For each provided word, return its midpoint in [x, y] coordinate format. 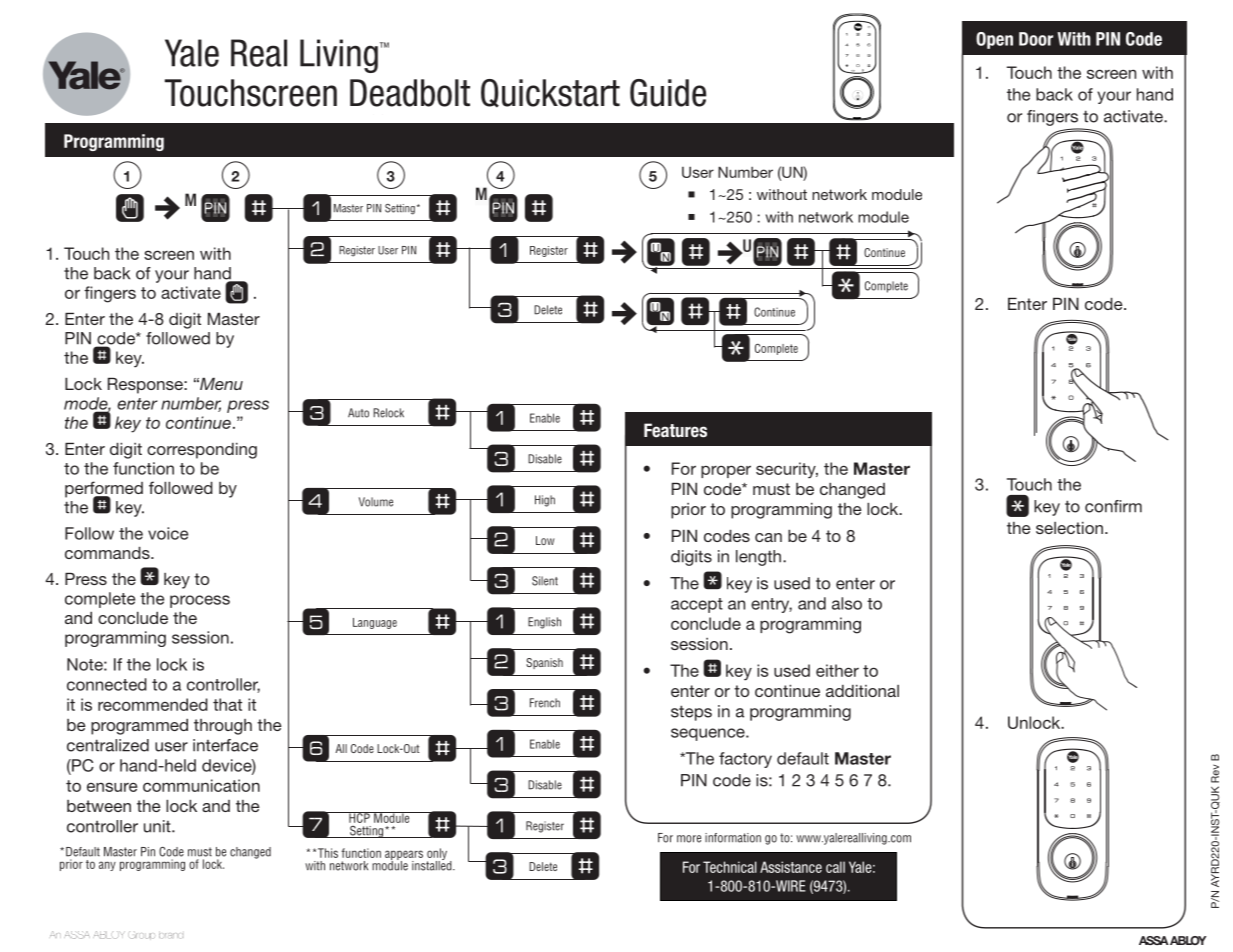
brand [171, 936]
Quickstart [550, 93]
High [545, 501]
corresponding [202, 451]
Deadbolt [410, 93]
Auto [358, 413]
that [227, 704]
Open [994, 40]
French [545, 703]
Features [675, 430]
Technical [730, 867]
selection [1069, 528]
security [787, 470]
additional [862, 691]
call [835, 867]
